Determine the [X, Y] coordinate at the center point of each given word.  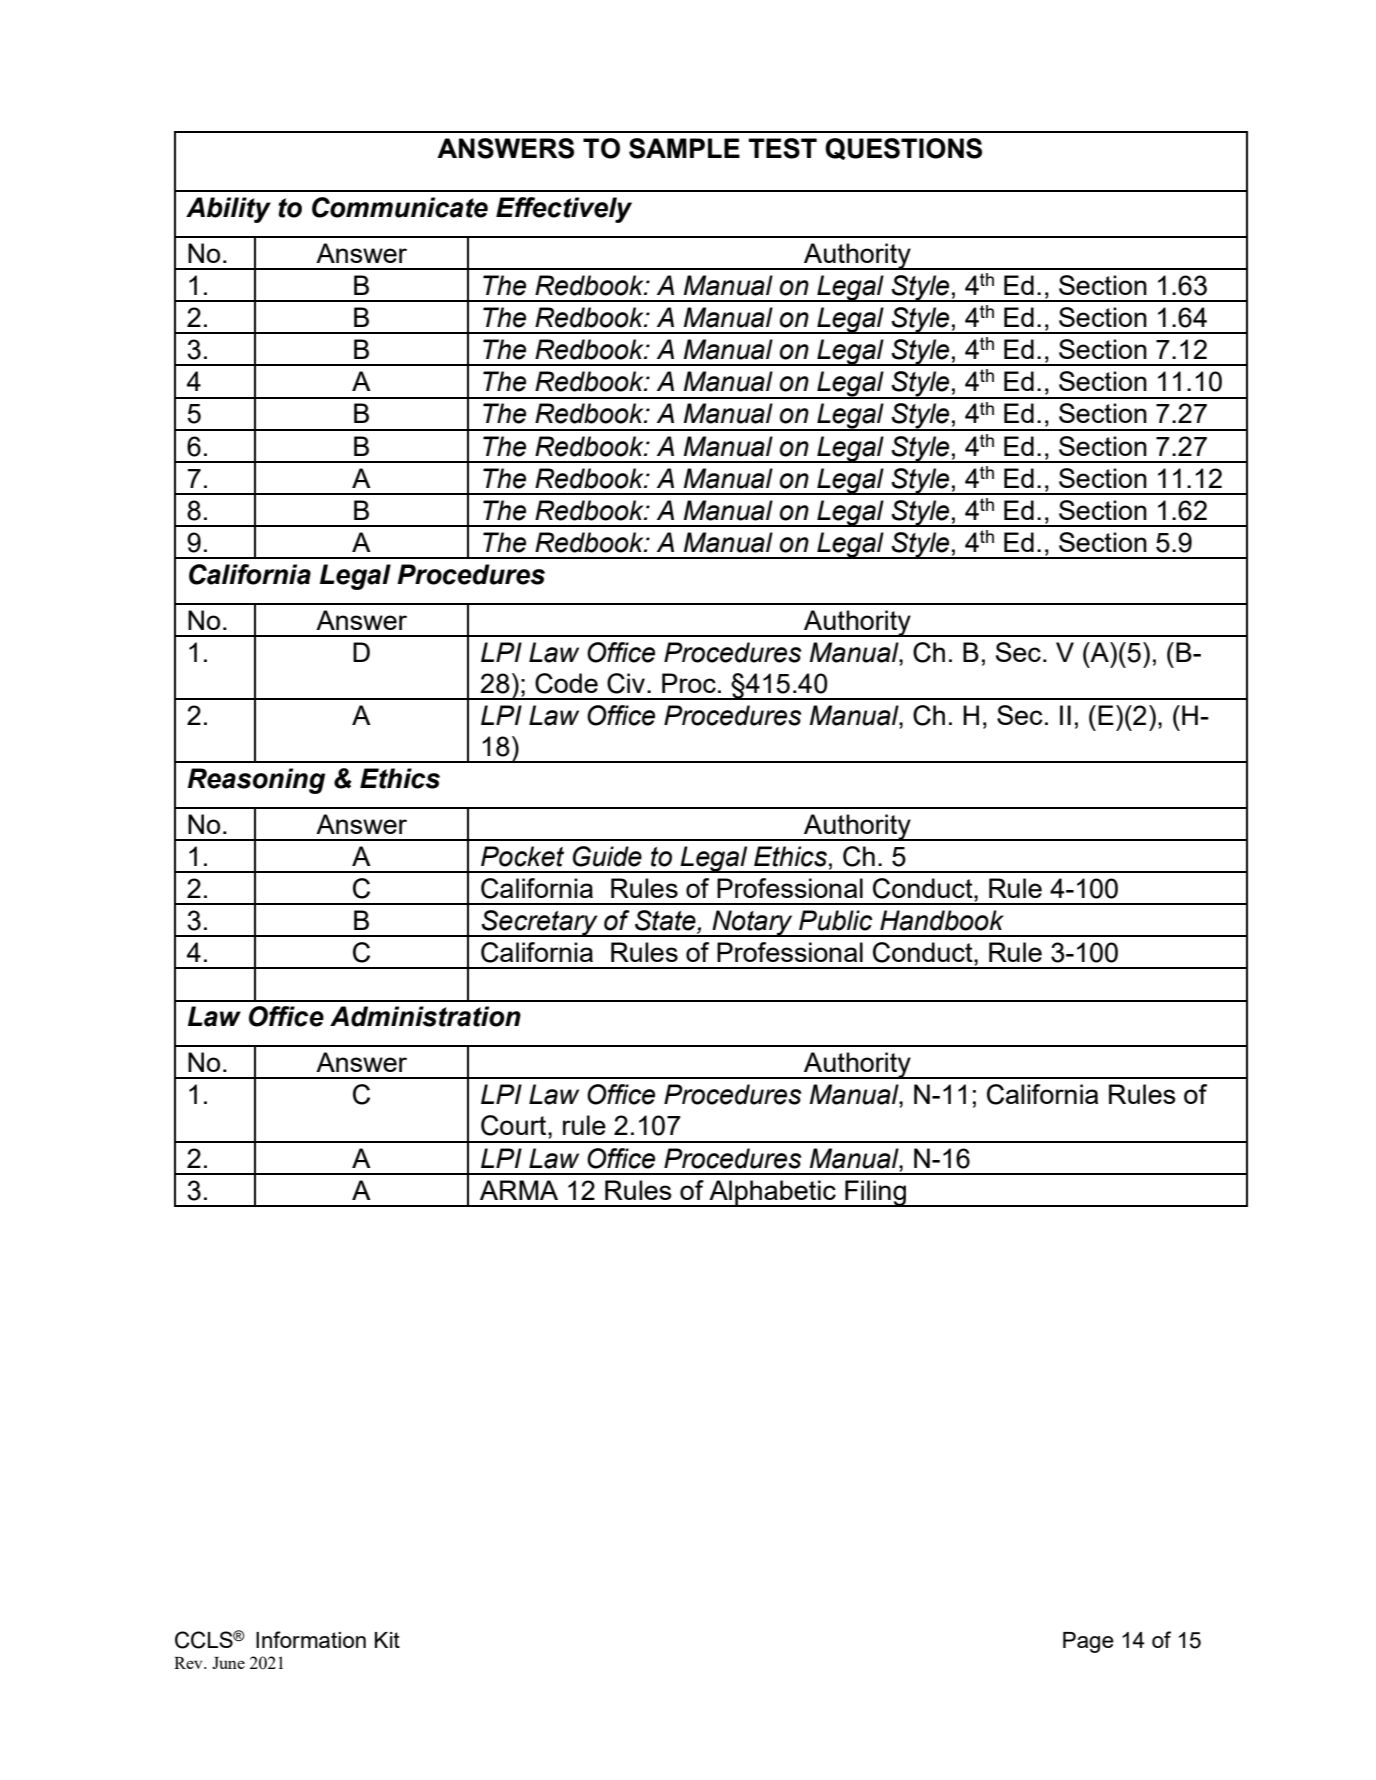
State [666, 921]
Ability [228, 210]
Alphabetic [772, 1193]
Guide [607, 856]
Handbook [942, 920]
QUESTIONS [903, 149]
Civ [626, 683]
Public [835, 920]
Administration [425, 1016]
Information [311, 1639]
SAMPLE [684, 148]
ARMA [519, 1190]
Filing [875, 1193]
